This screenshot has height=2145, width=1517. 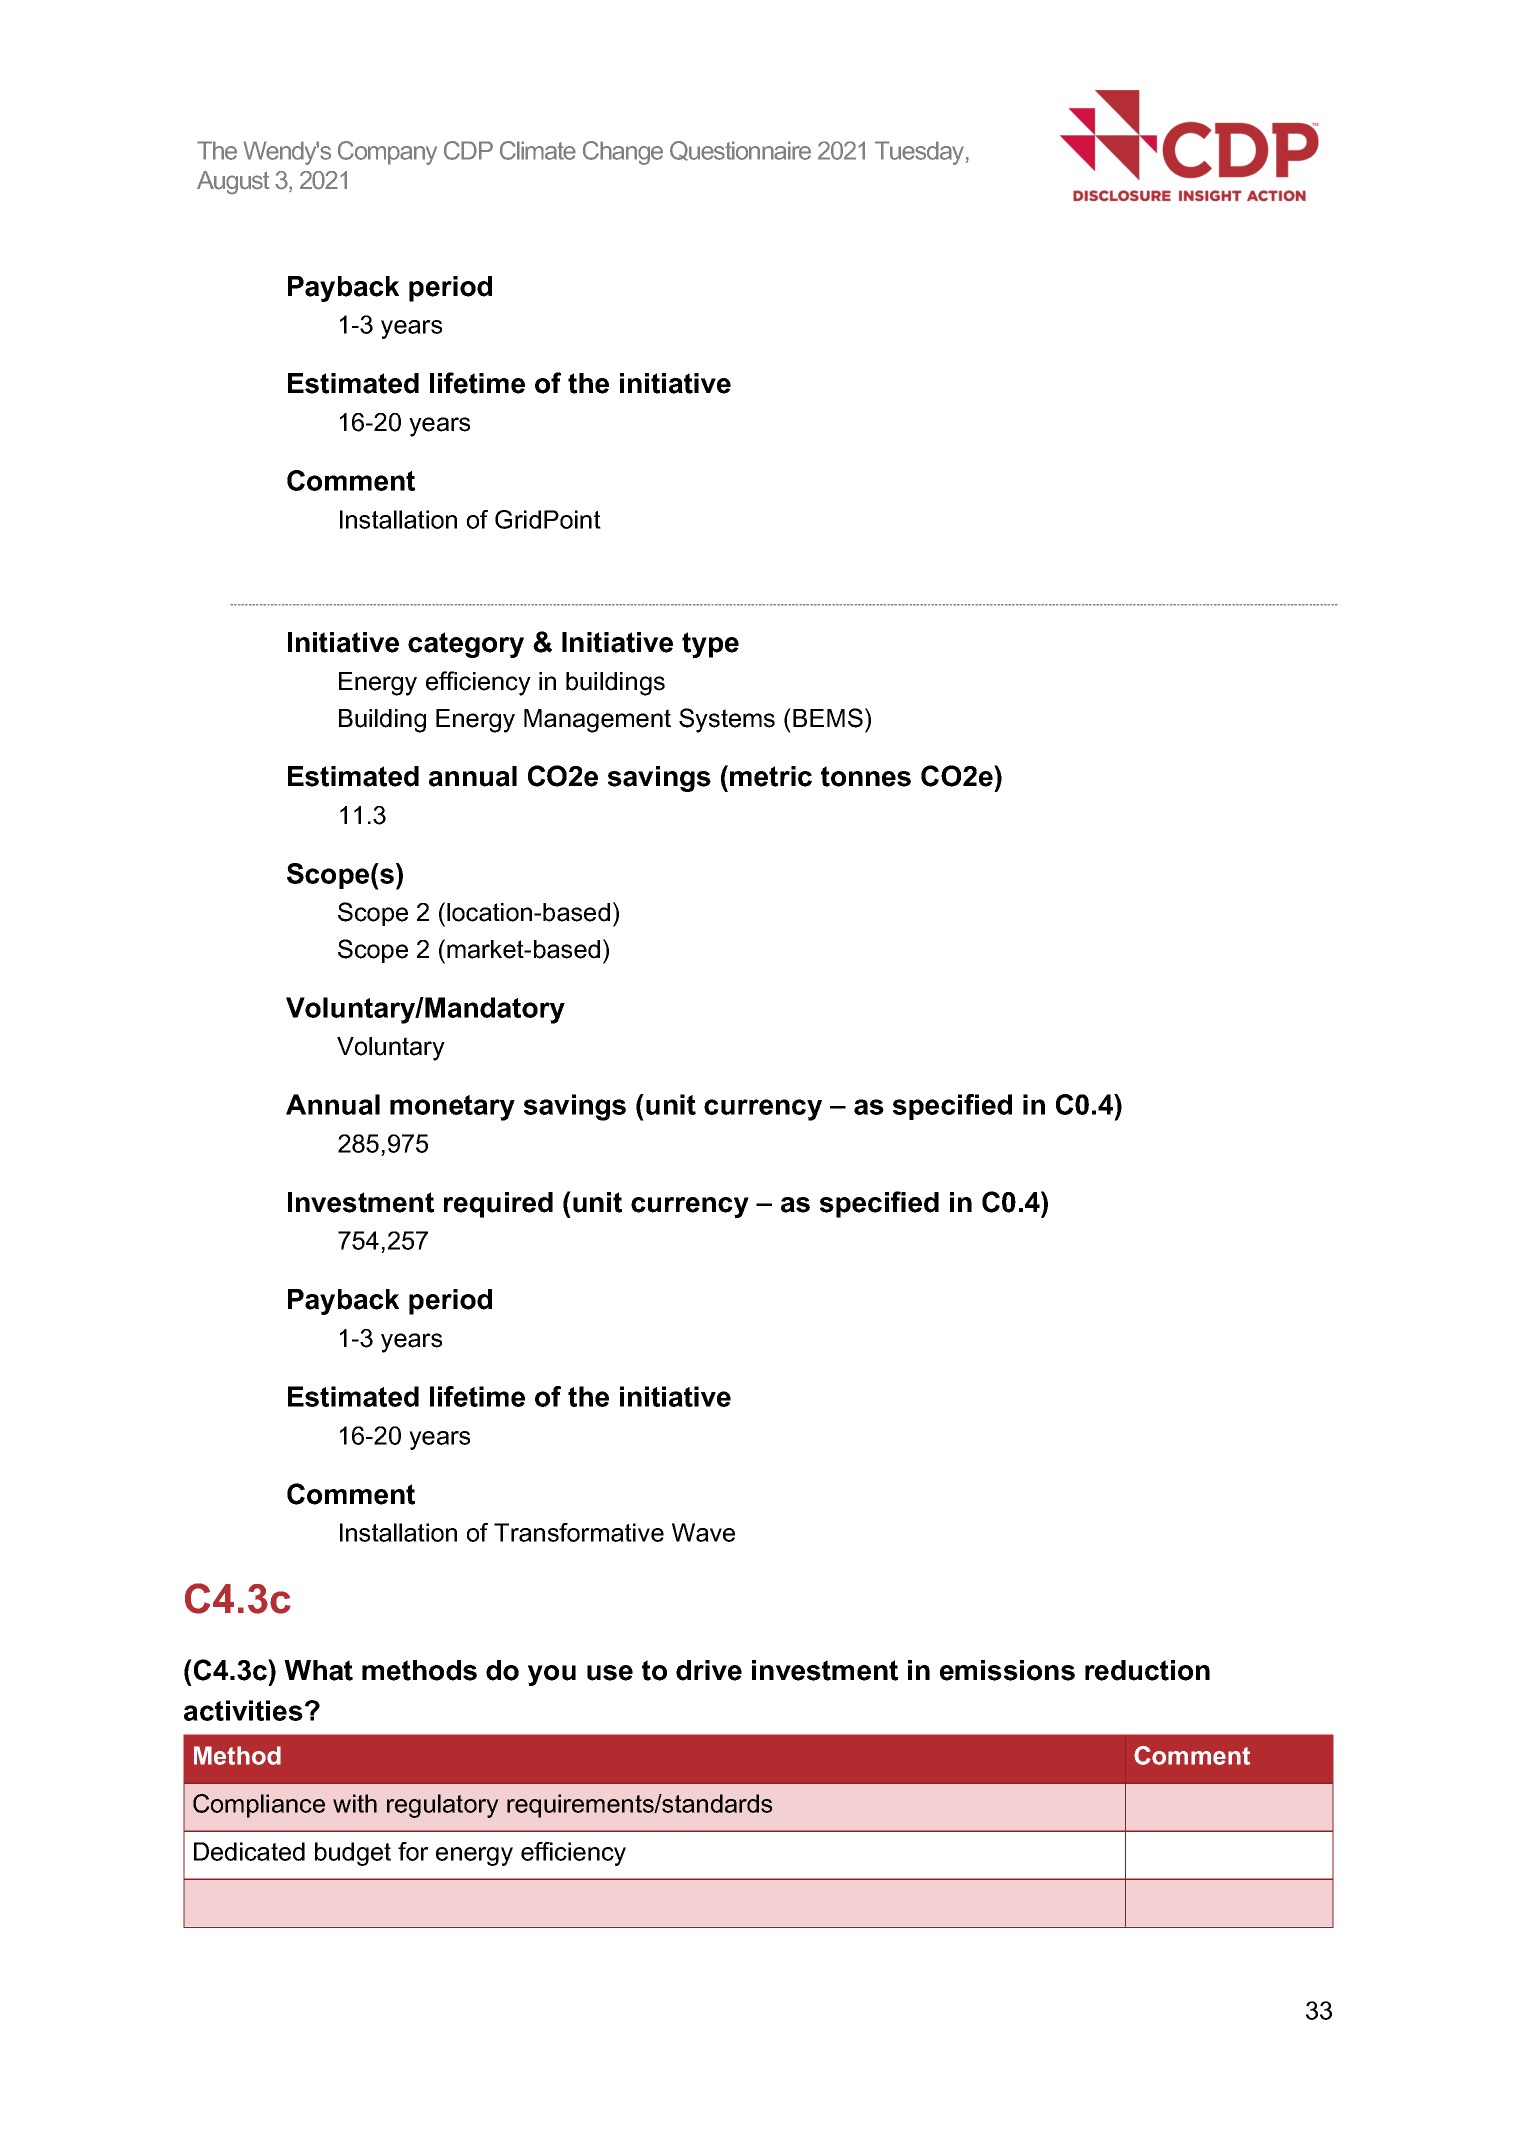 What do you see at coordinates (1007, 1670) in the screenshot?
I see `emissions` at bounding box center [1007, 1670].
